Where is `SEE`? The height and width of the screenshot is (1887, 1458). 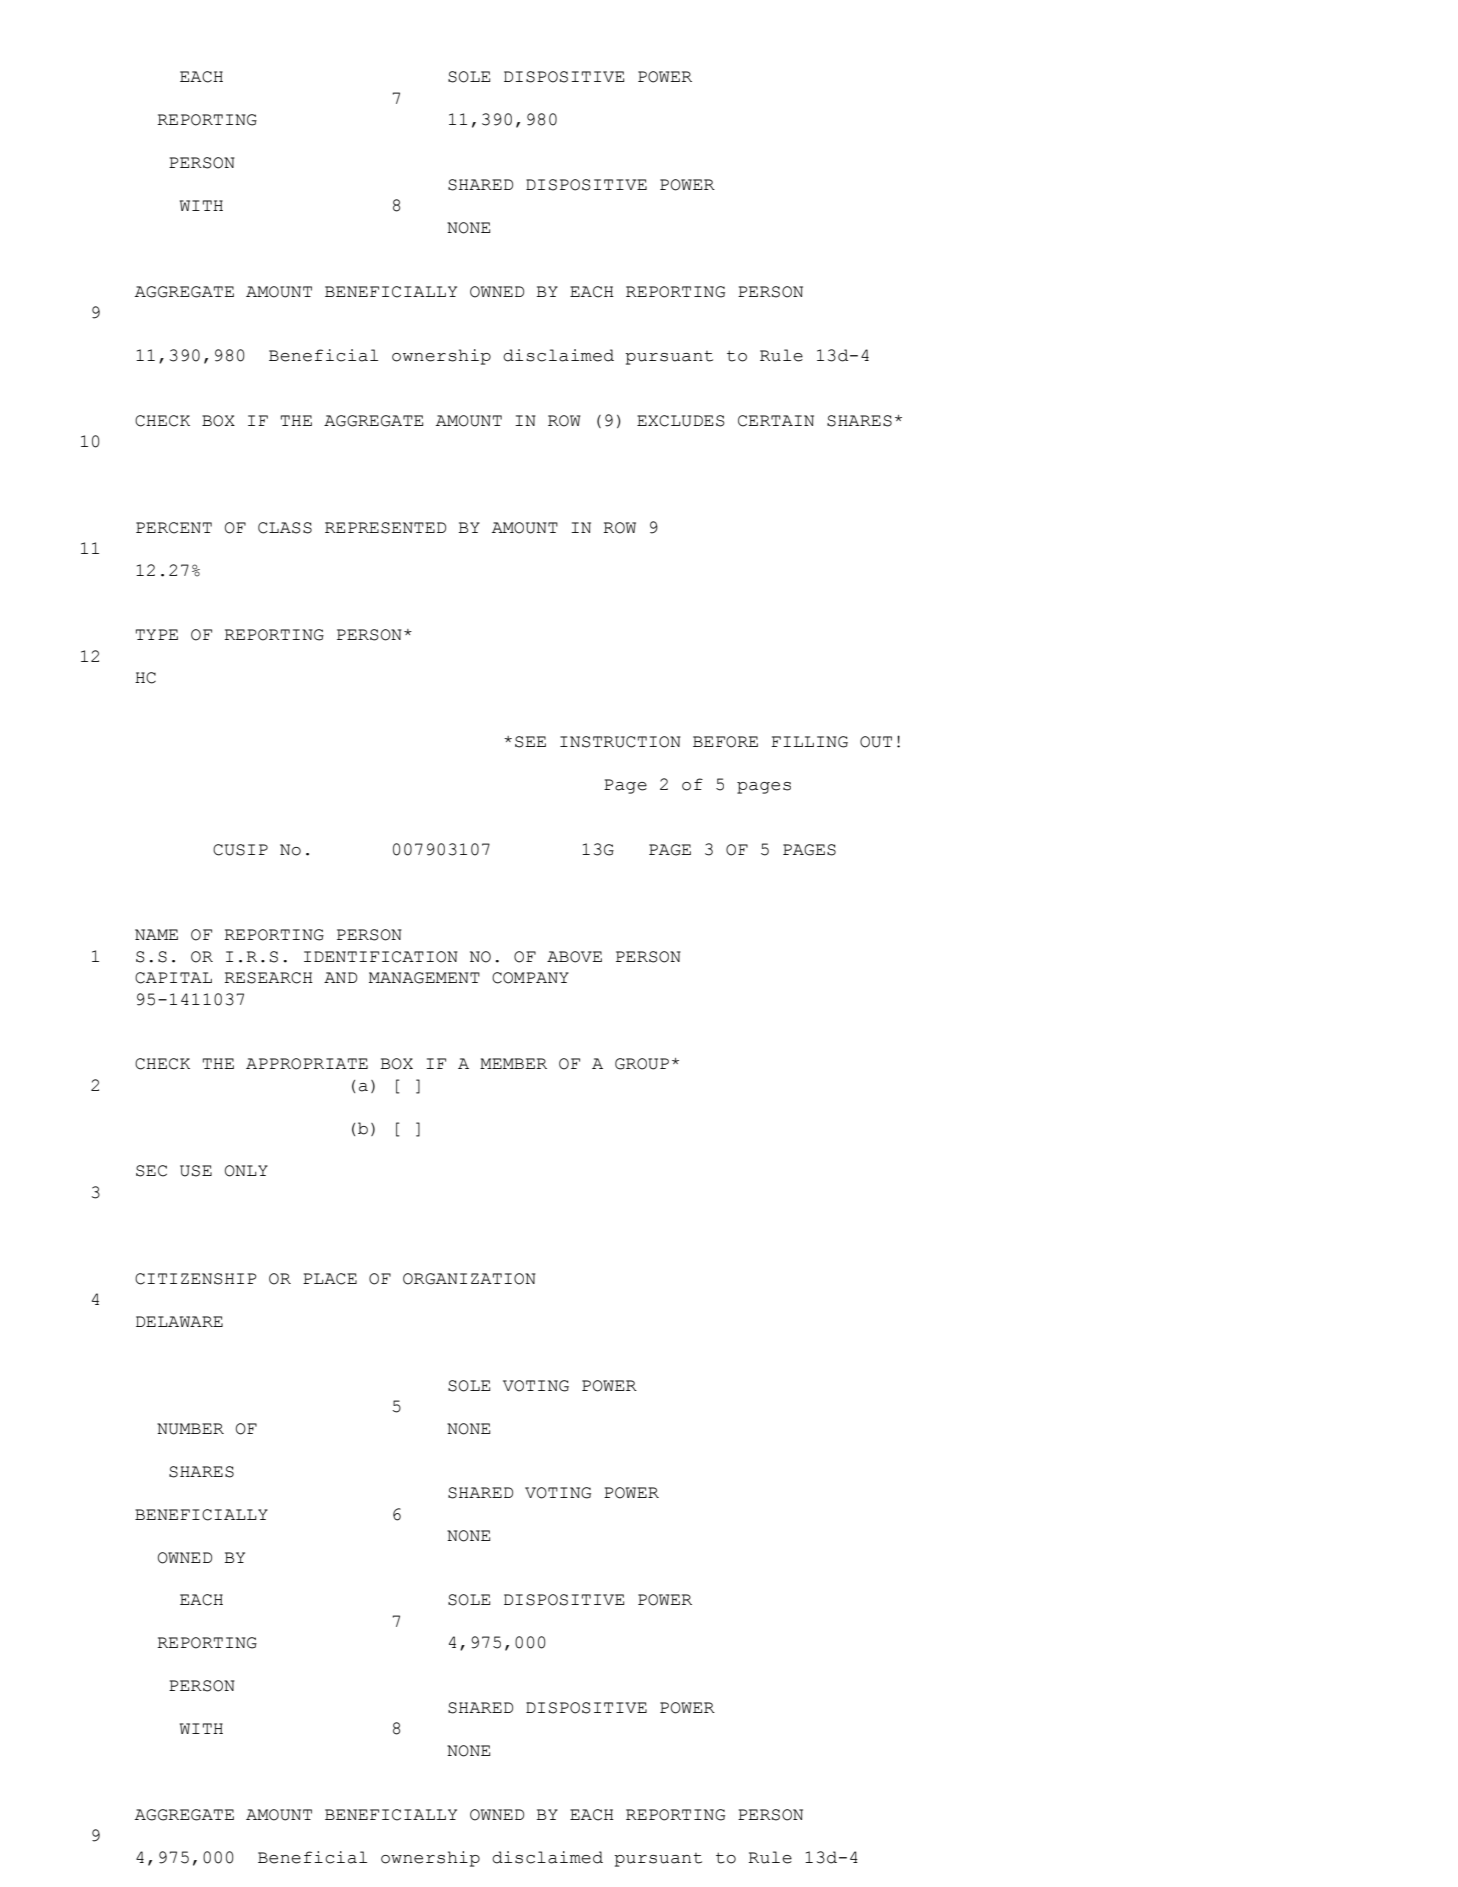
SEE is located at coordinates (530, 742).
